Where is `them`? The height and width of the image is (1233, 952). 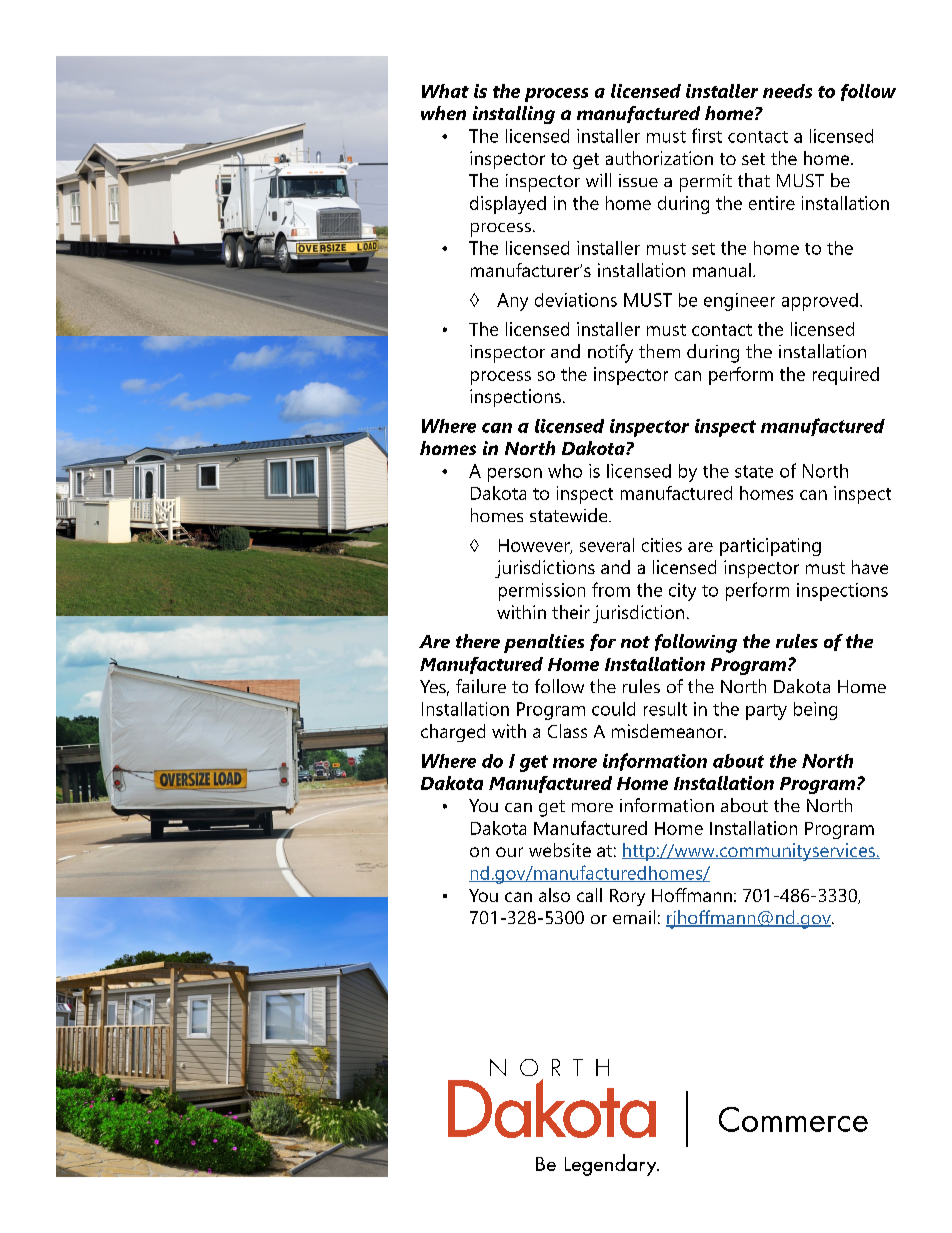
them is located at coordinates (659, 351).
